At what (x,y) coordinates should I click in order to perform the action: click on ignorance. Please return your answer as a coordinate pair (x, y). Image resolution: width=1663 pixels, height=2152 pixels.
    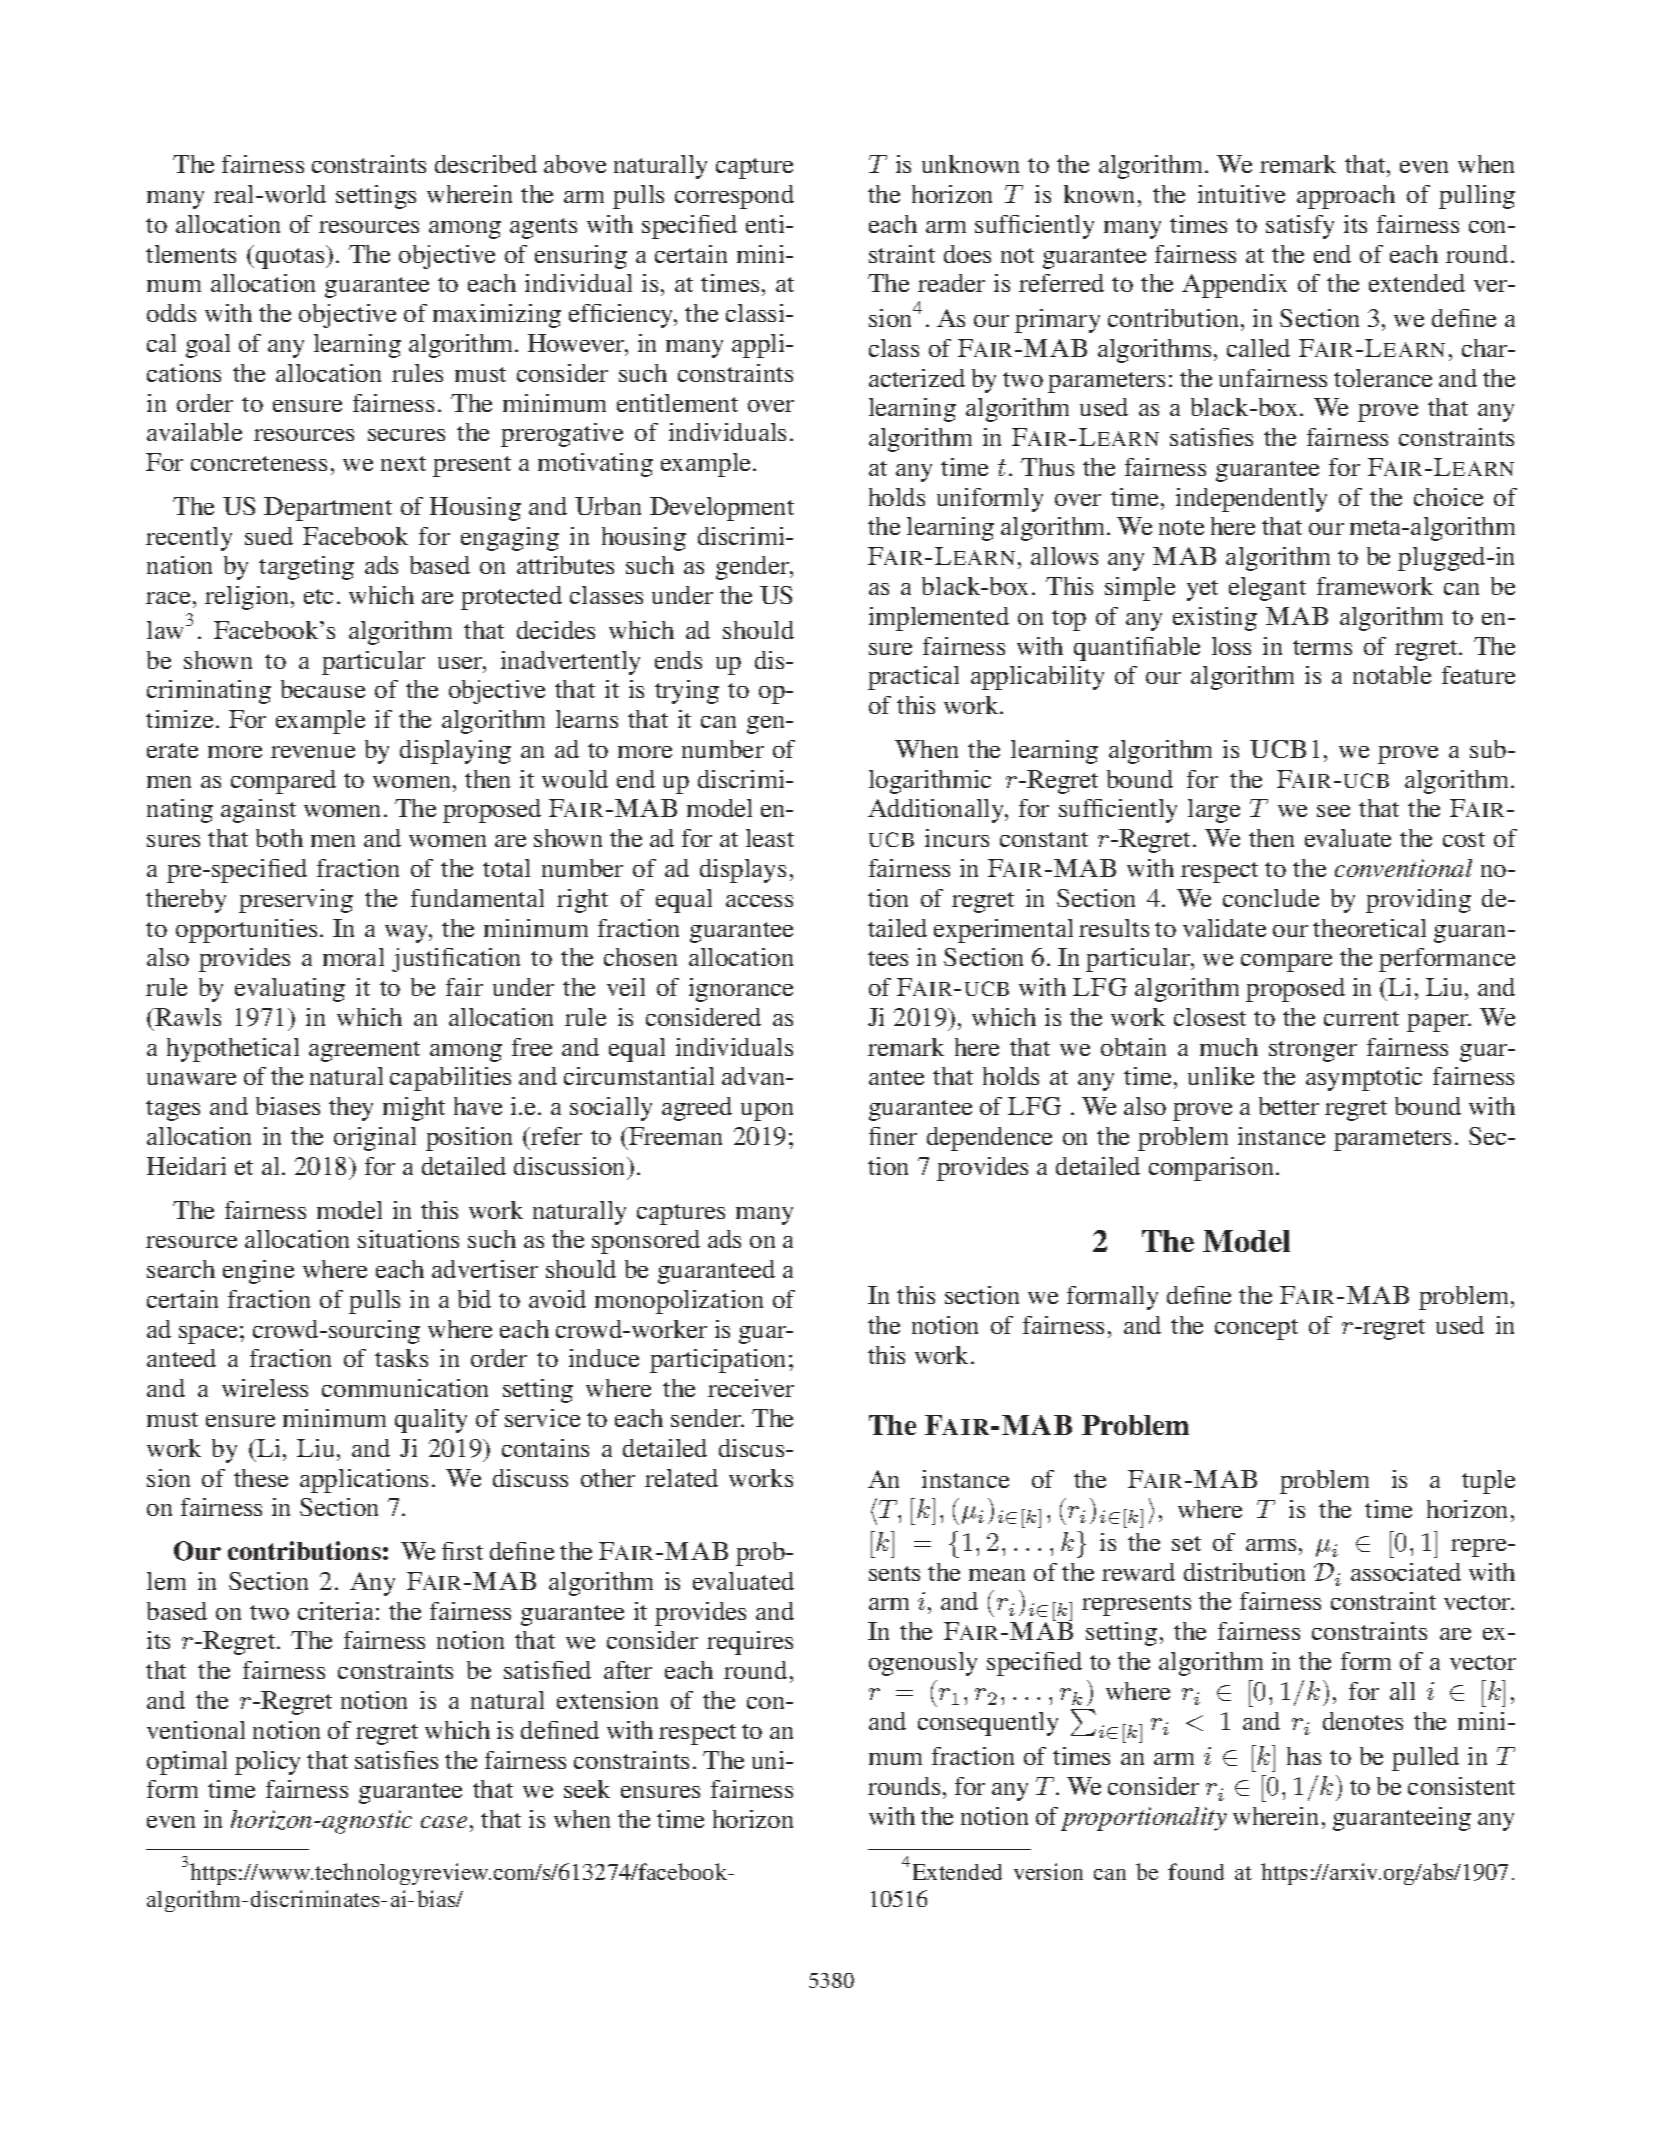
    Looking at the image, I should click on (741, 990).
